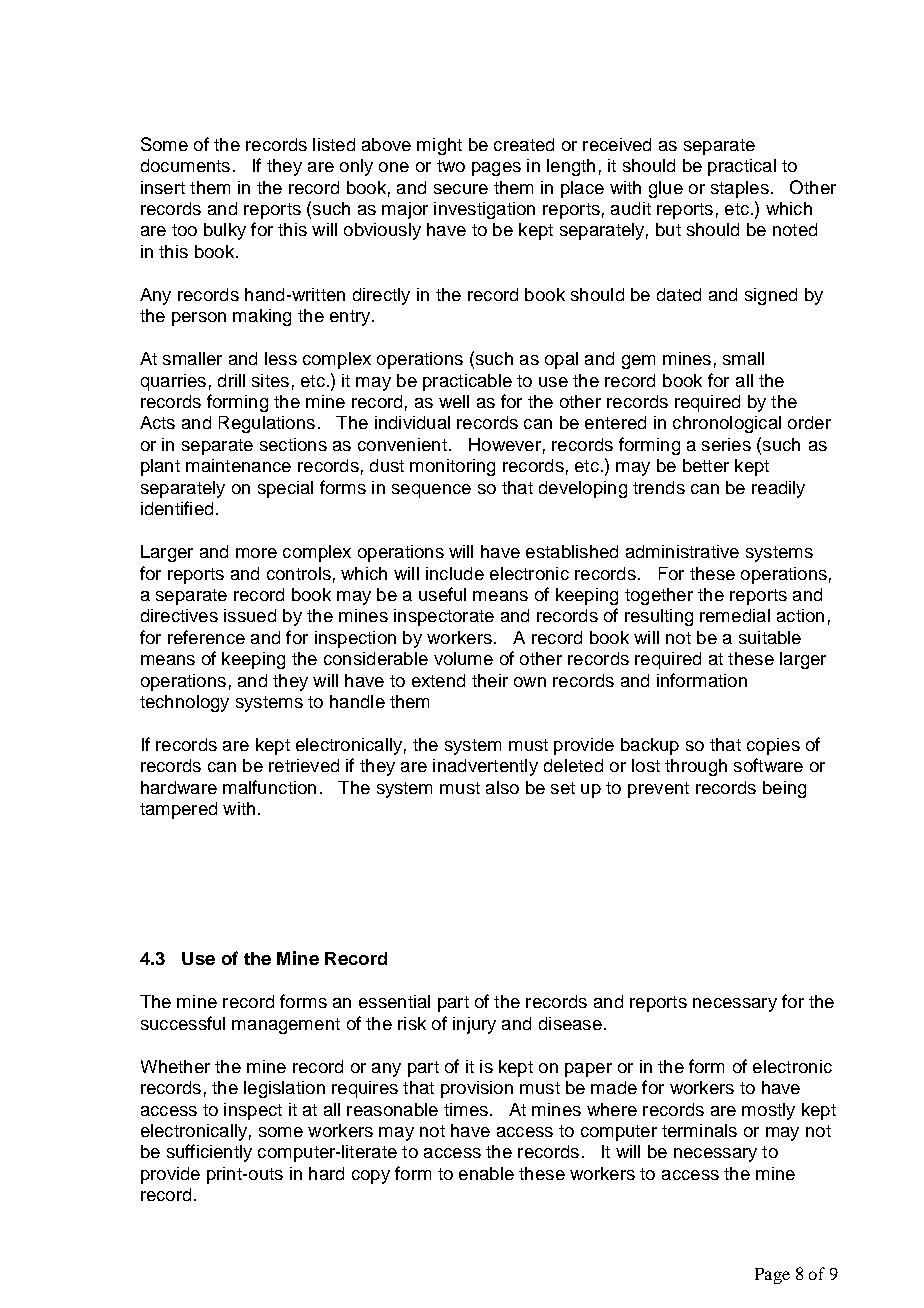 The height and width of the screenshot is (1308, 924). Describe the element at coordinates (209, 1153) in the screenshot. I see `sufficiently` at that location.
